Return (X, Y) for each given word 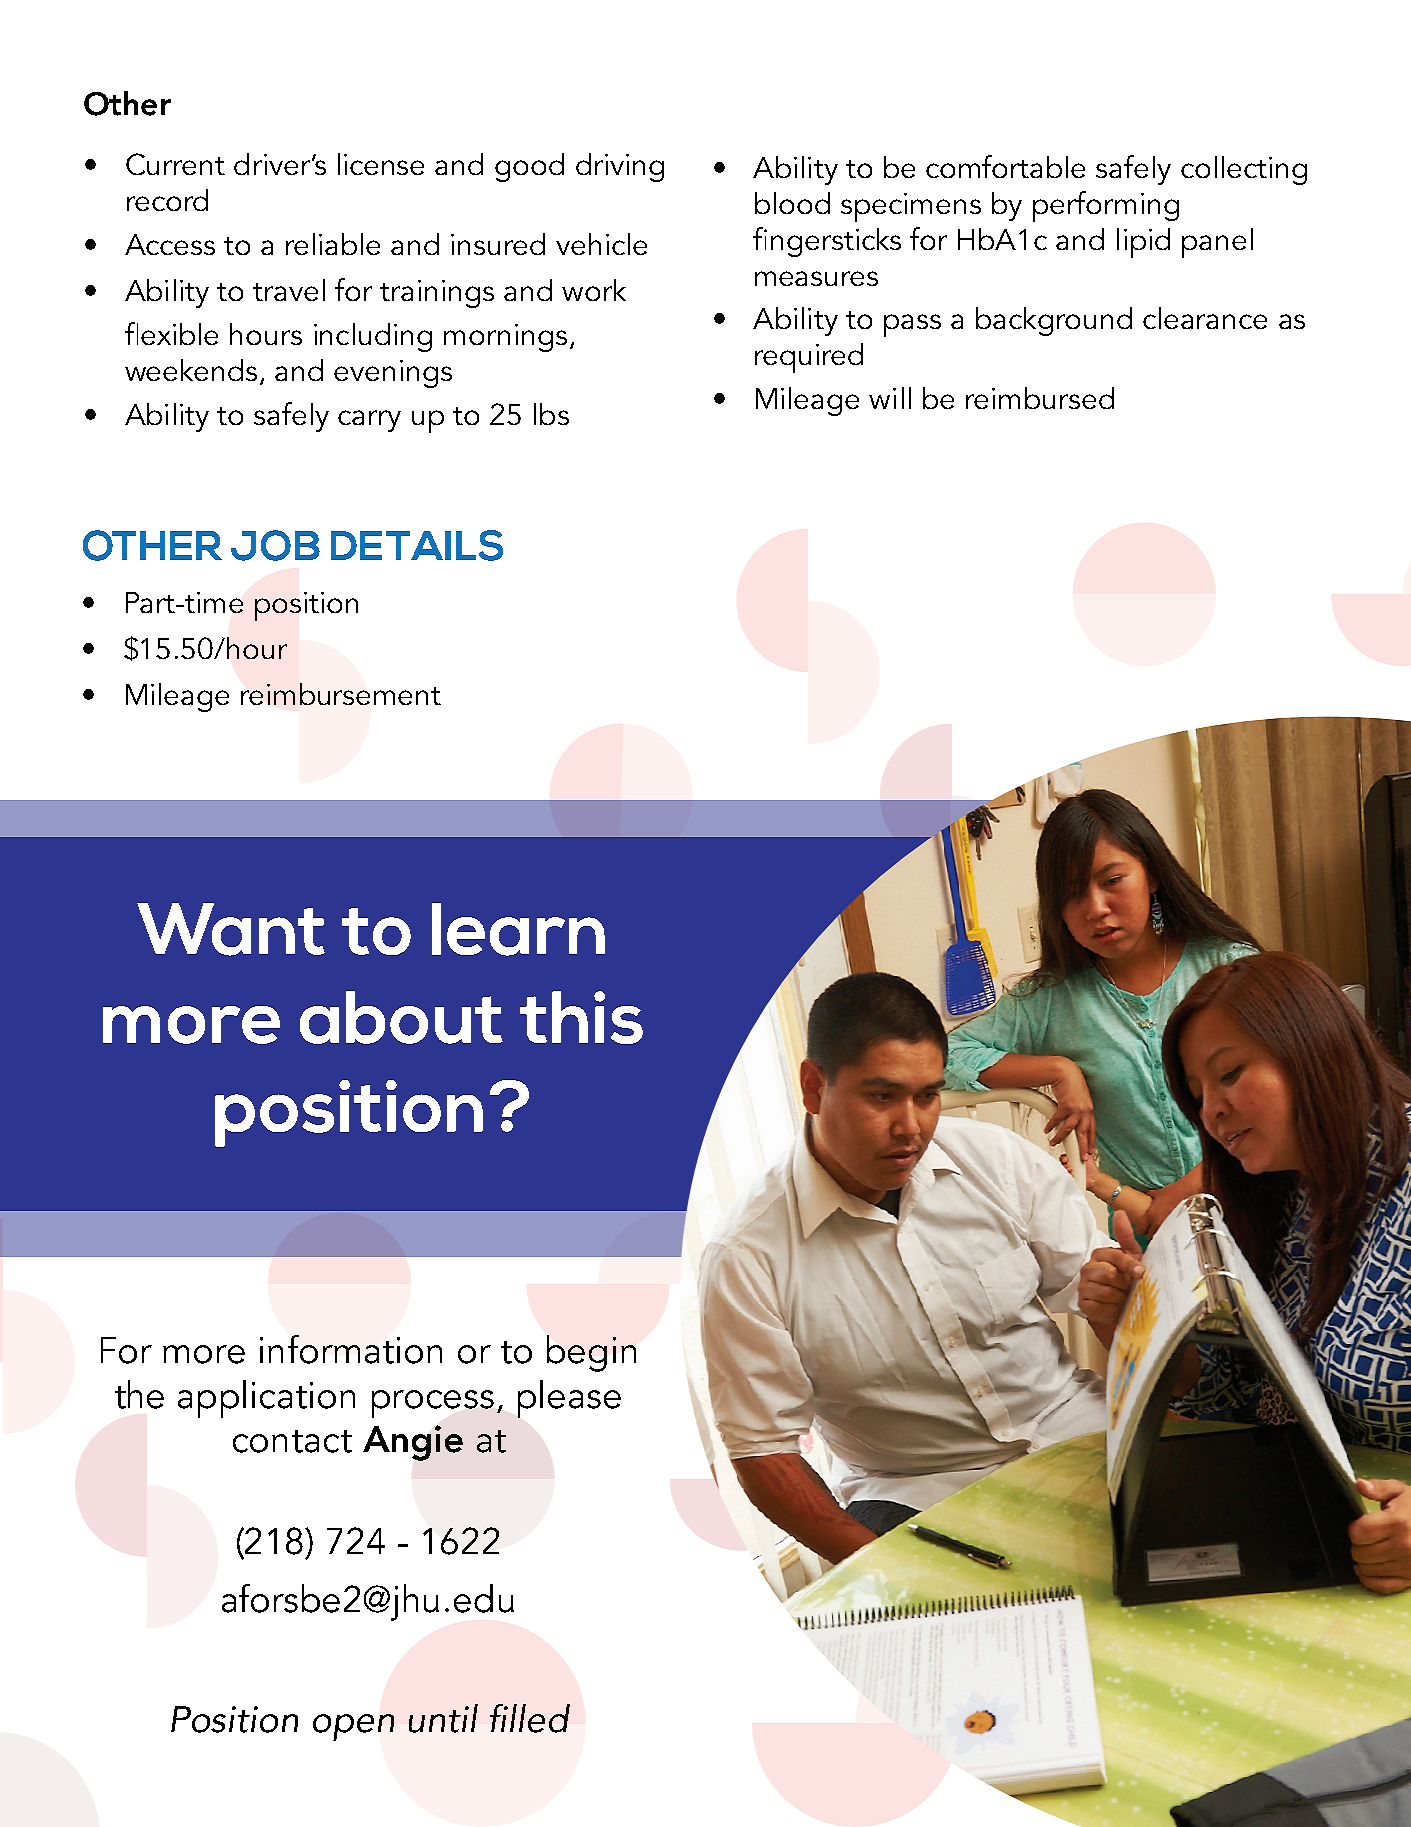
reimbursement (341, 694)
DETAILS (417, 545)
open (353, 1727)
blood (792, 203)
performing (1106, 206)
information (351, 1349)
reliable (333, 244)
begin (591, 1353)
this (581, 1017)
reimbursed (1040, 398)
